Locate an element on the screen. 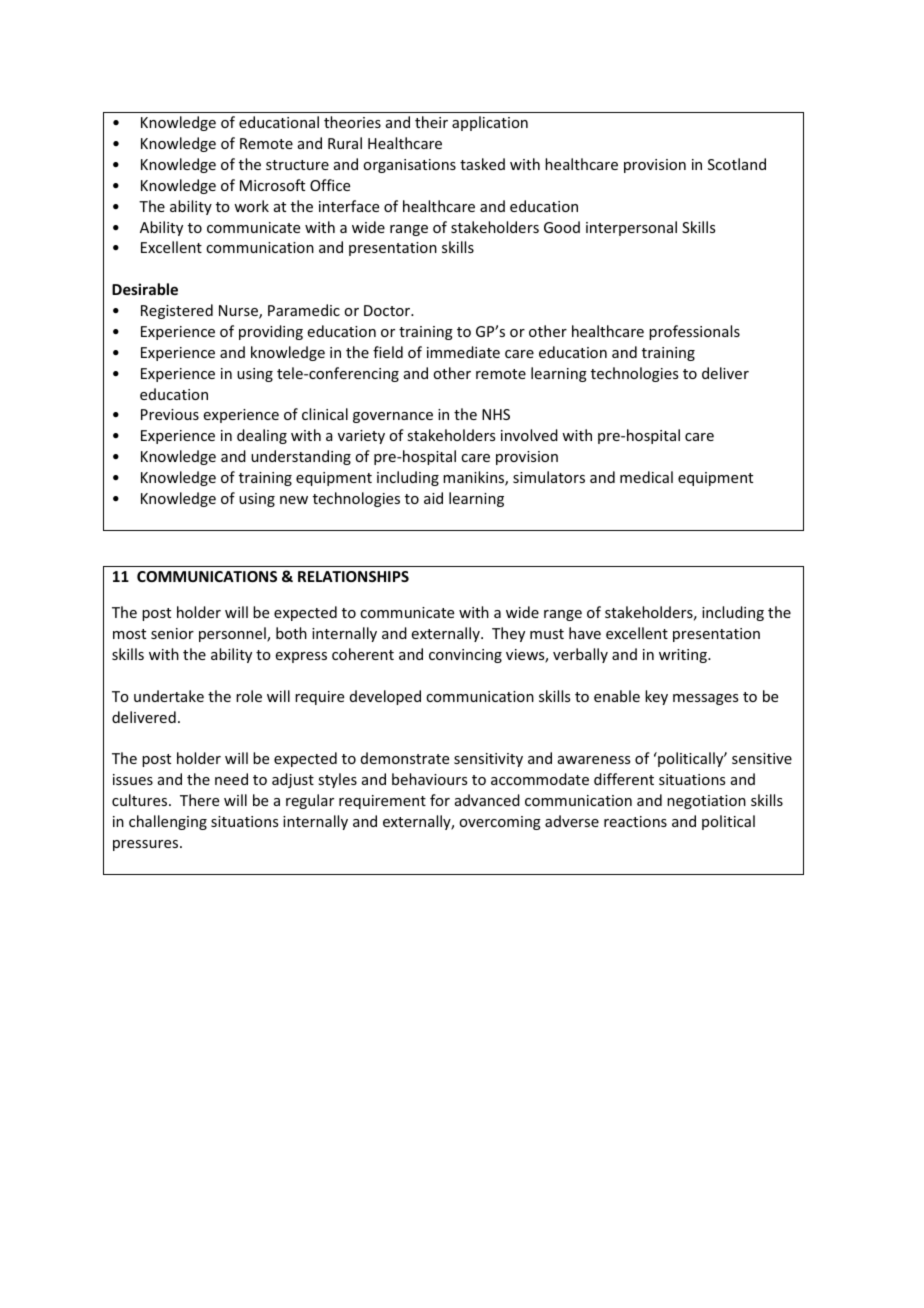 The width and height of the screenshot is (924, 1308). personnel is located at coordinates (233, 634).
